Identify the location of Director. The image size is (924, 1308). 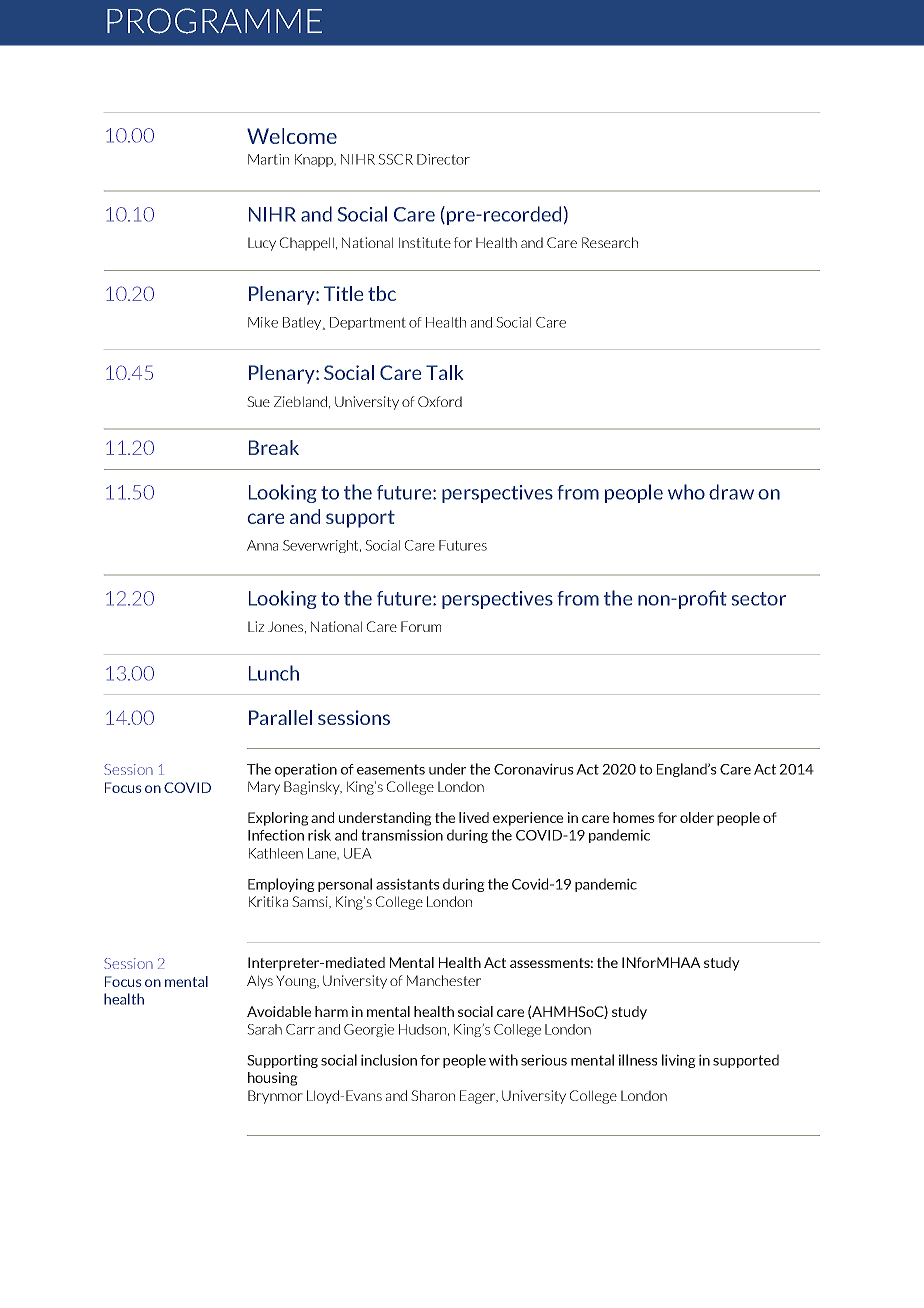
(443, 159).
